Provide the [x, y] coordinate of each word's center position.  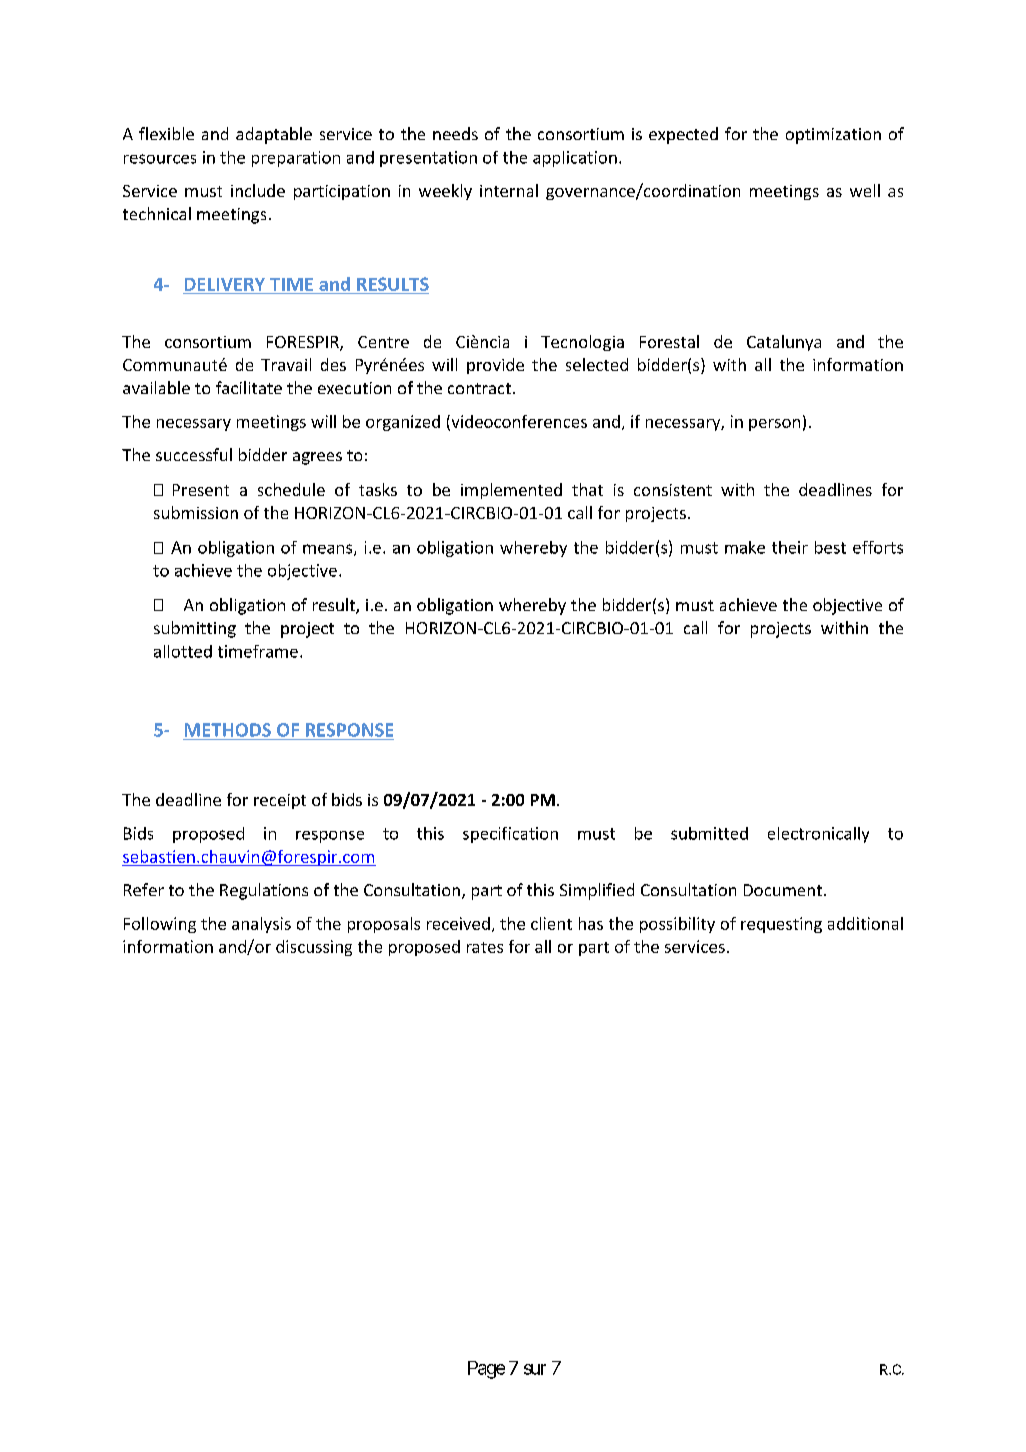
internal [509, 190]
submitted [709, 833]
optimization [833, 136]
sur [535, 1369]
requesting [781, 925]
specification [510, 835]
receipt [280, 801]
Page [486, 1370]
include [258, 190]
